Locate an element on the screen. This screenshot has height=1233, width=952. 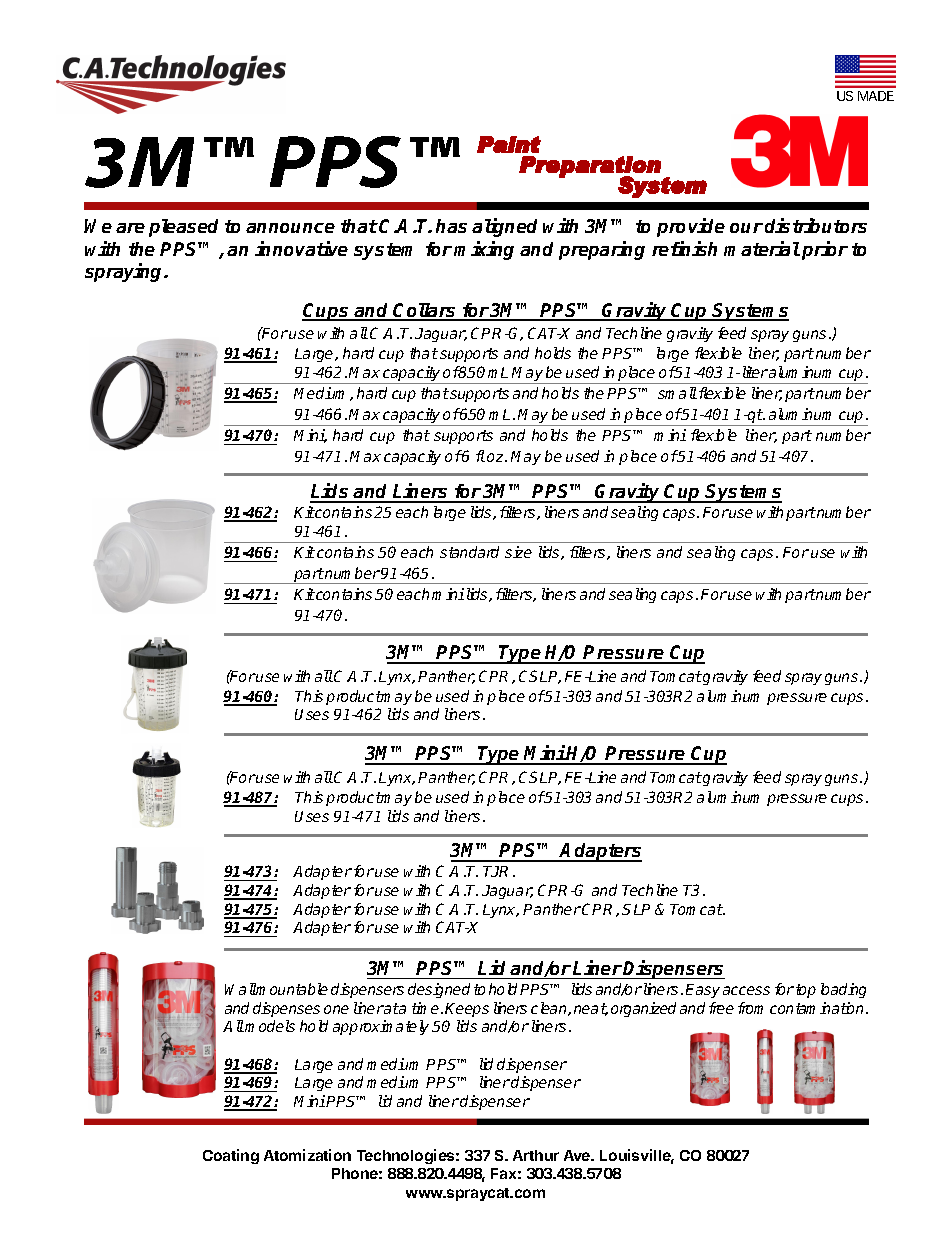
designed is located at coordinates (439, 990).
